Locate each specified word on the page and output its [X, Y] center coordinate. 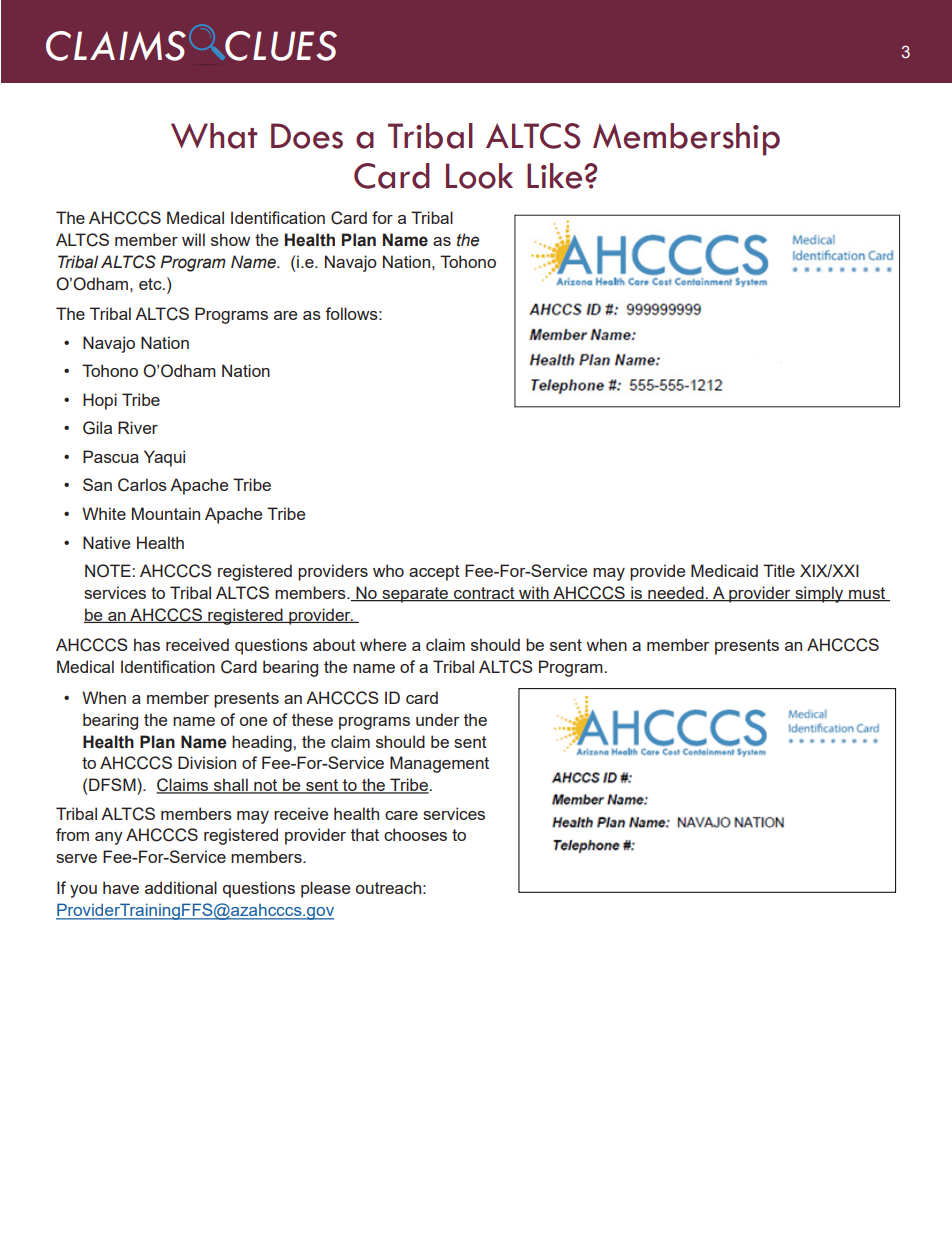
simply [819, 594]
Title [779, 570]
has [147, 644]
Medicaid [724, 570]
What [214, 136]
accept [434, 573]
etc [151, 284]
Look [479, 176]
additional [181, 887]
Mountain [166, 513]
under [437, 719]
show [230, 239]
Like [556, 176]
